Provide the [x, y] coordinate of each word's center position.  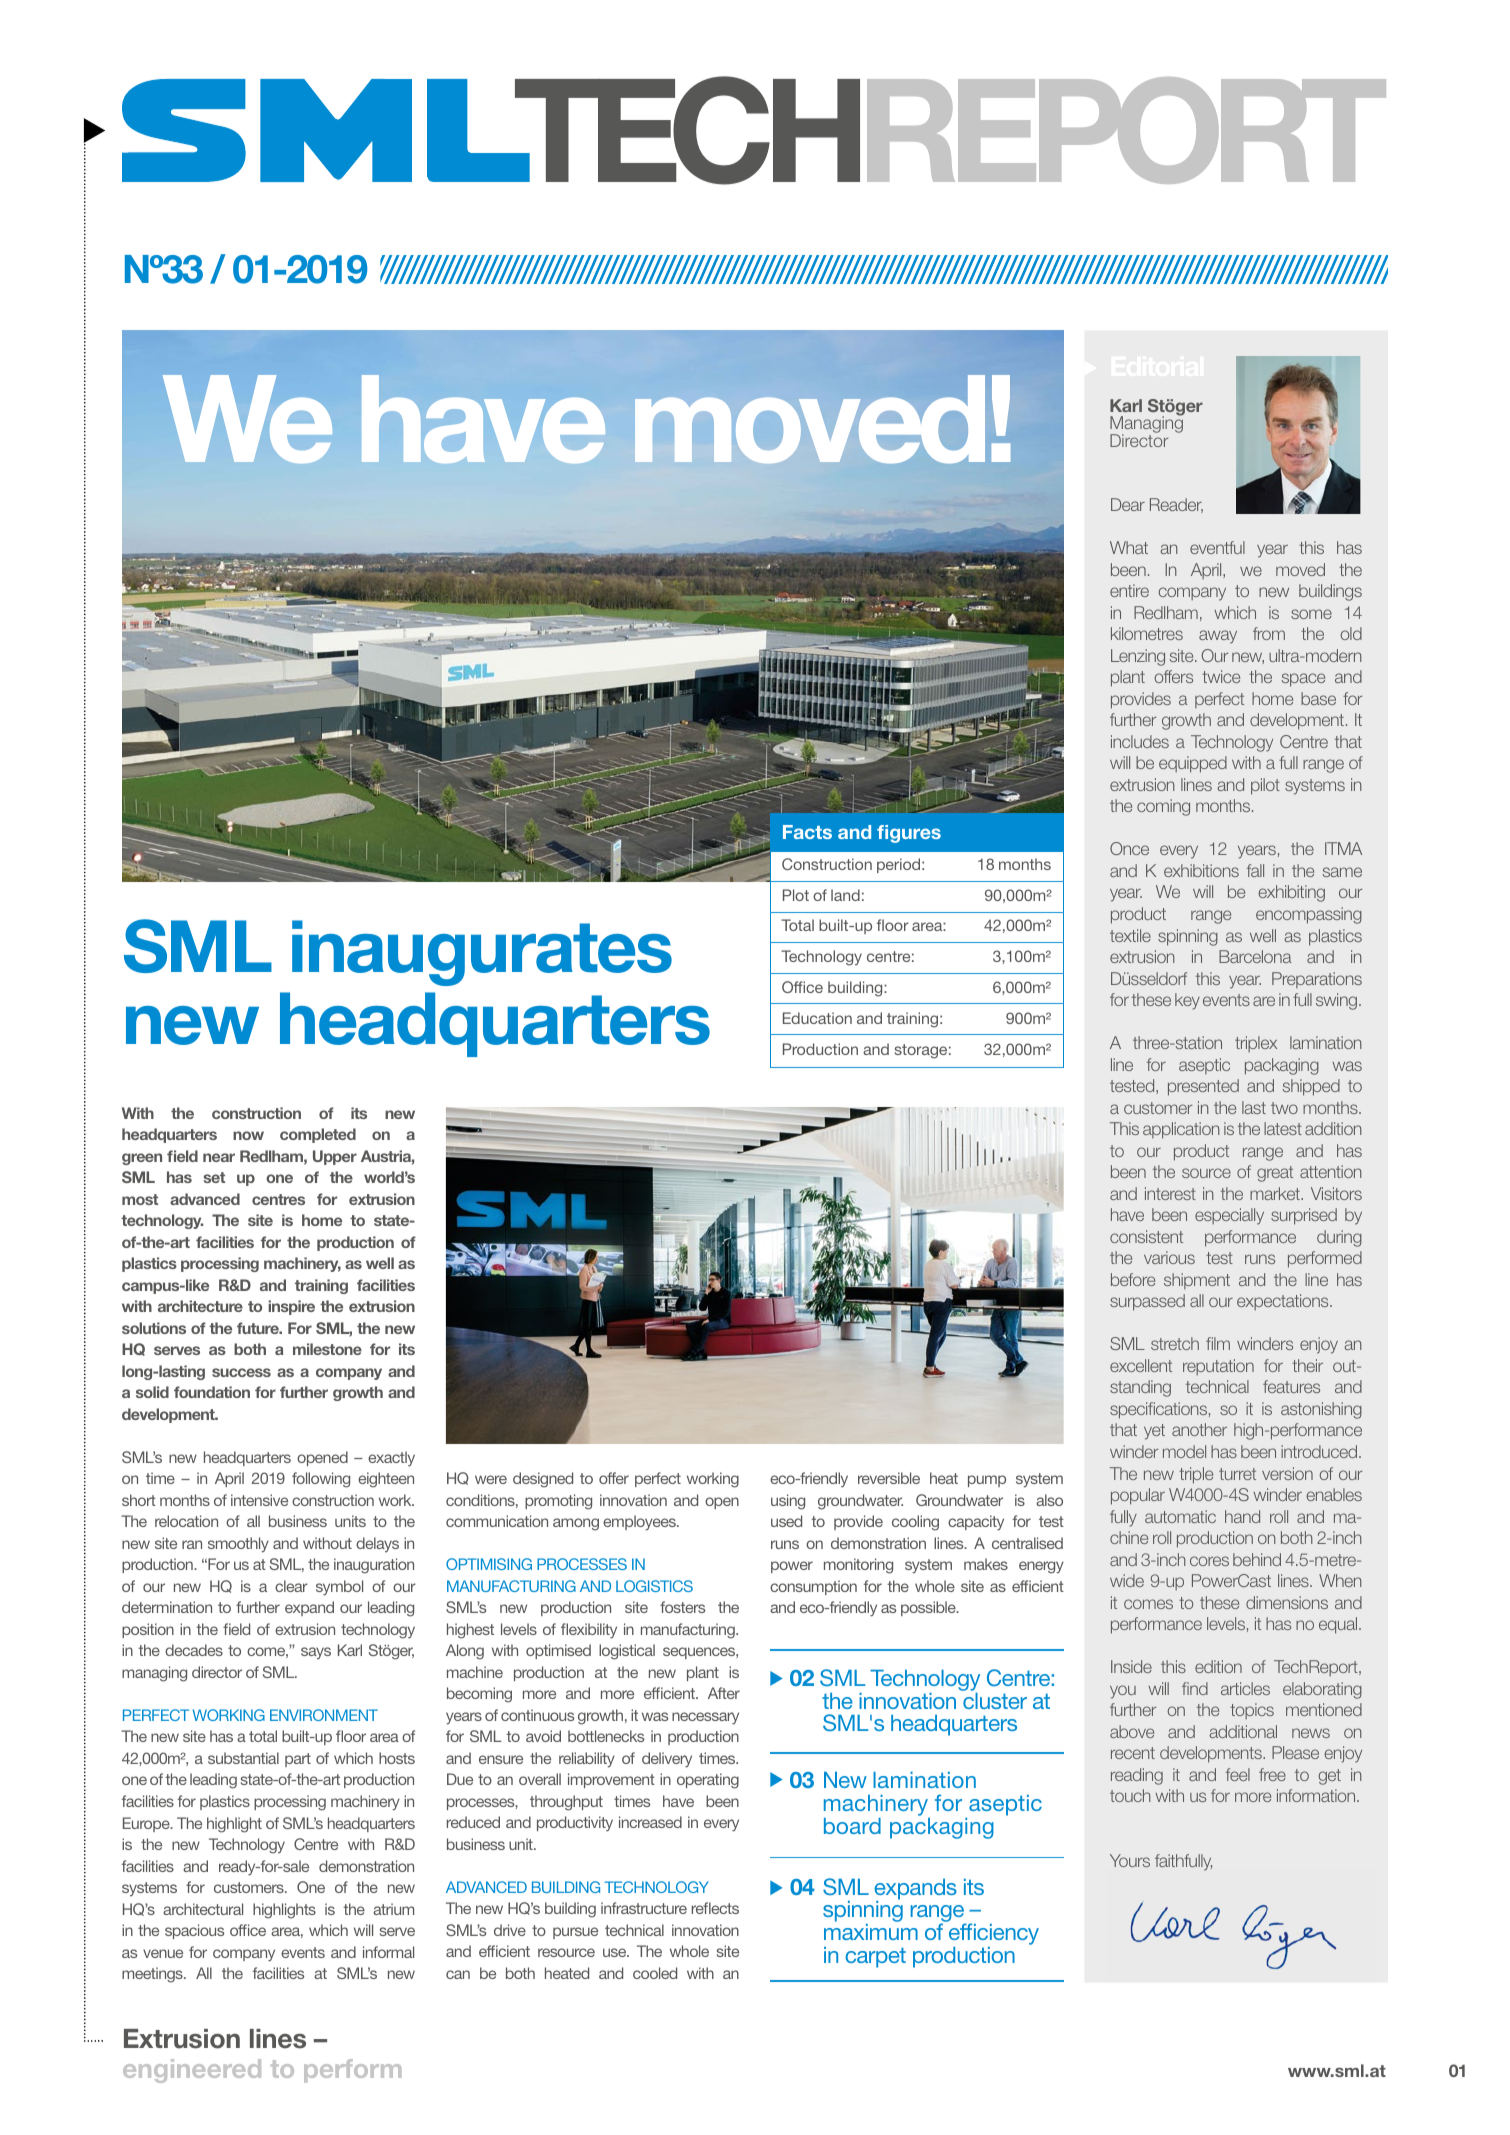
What [1129, 547]
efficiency [994, 1935]
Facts [807, 832]
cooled [655, 1973]
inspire [291, 1307]
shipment [1197, 1281]
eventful [1217, 547]
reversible [889, 1478]
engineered [192, 2071]
